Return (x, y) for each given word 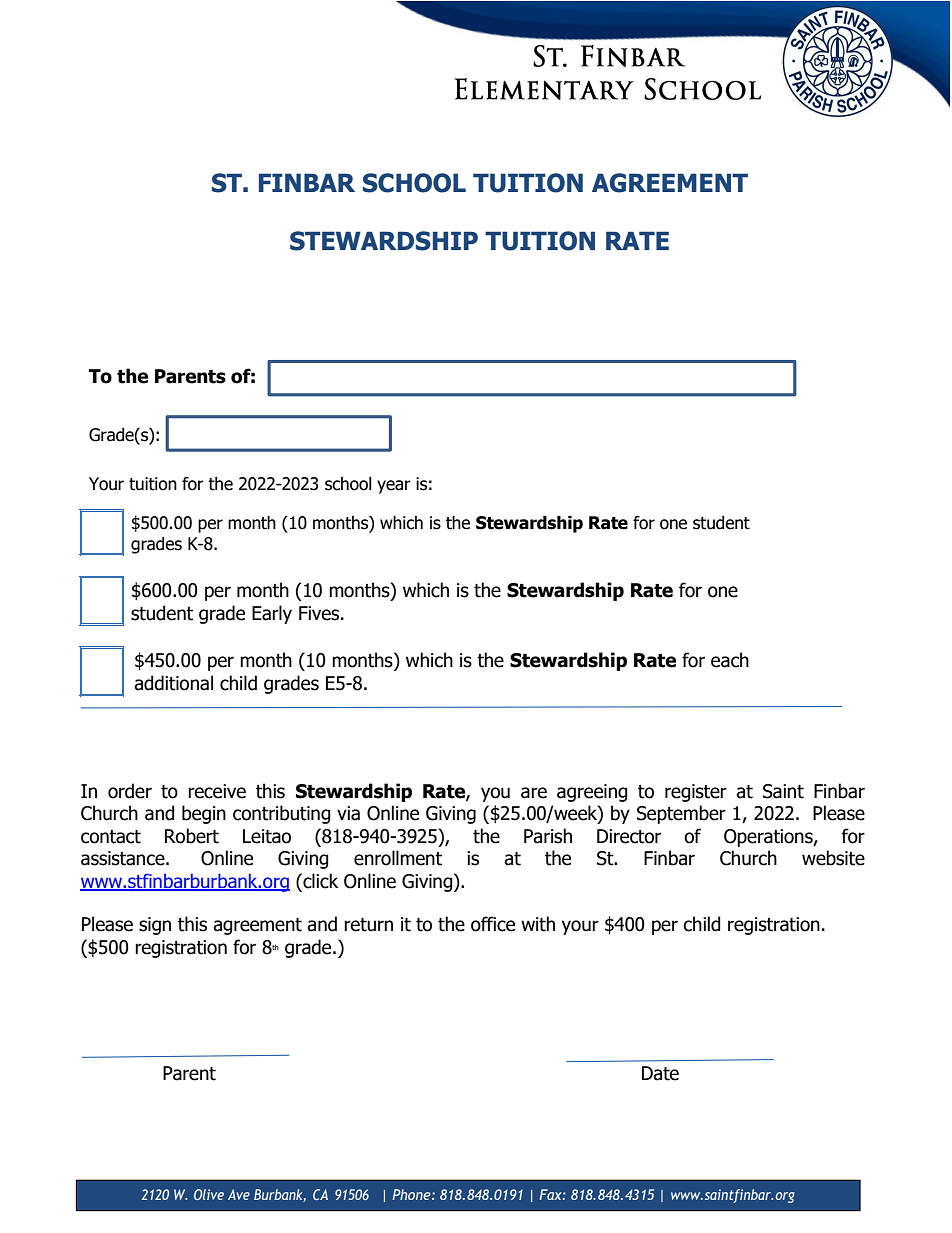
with (538, 924)
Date (660, 1073)
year (394, 487)
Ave (239, 1194)
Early (272, 614)
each (730, 660)
